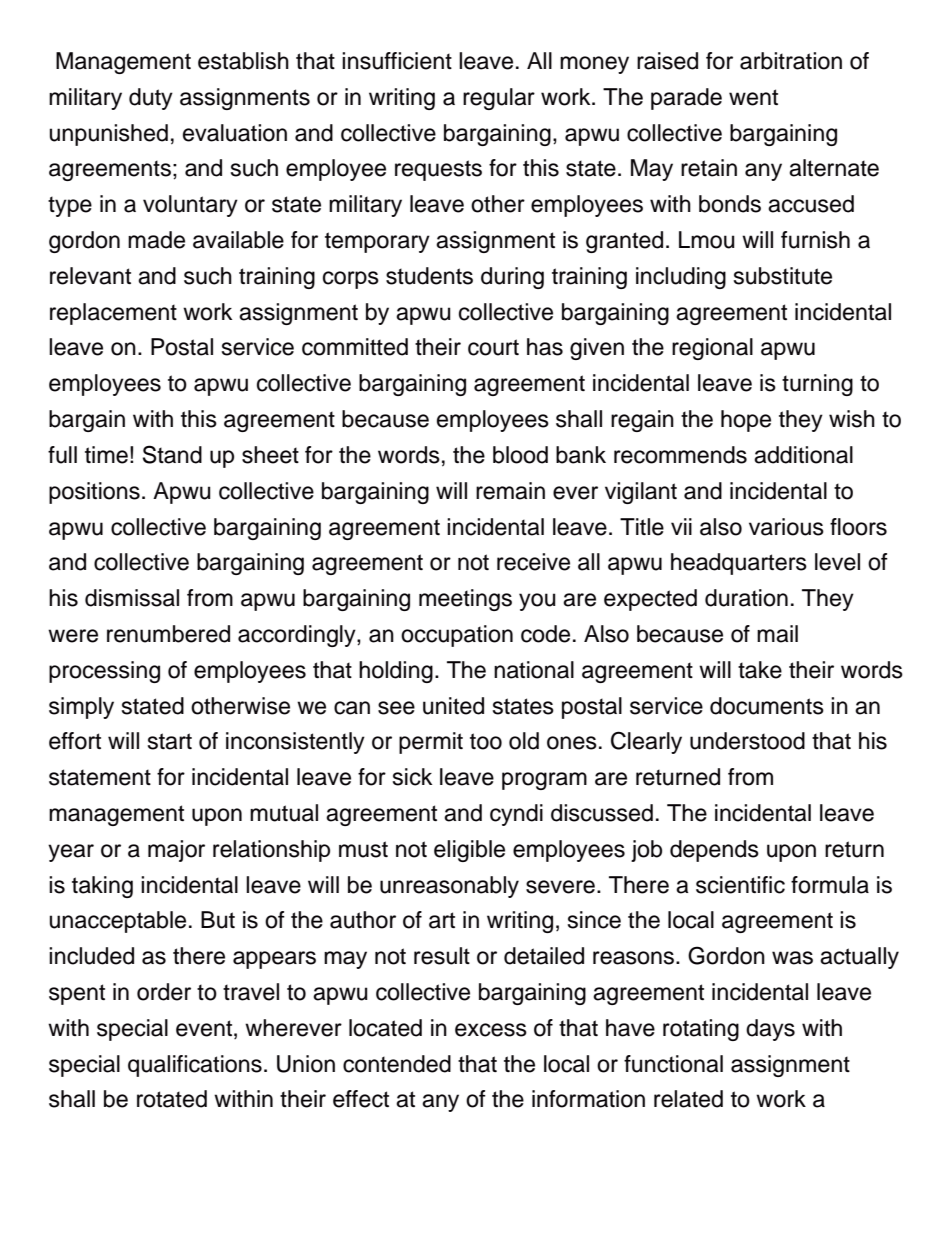  Describe the element at coordinates (195, 1066) in the screenshot. I see `qualifications` at that location.
